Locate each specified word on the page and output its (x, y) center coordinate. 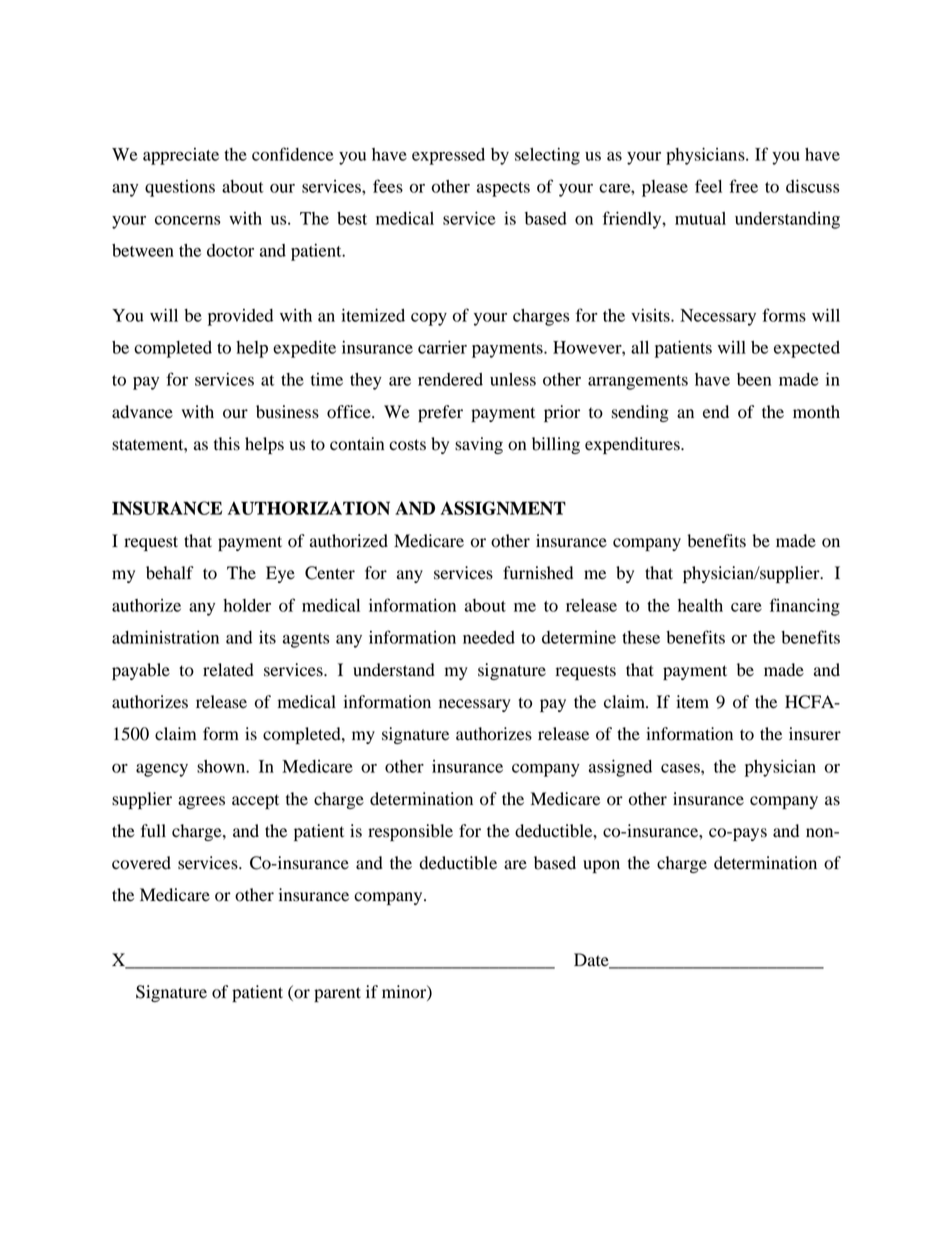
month (816, 412)
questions (180, 188)
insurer (815, 734)
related (228, 670)
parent (337, 994)
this (227, 444)
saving (479, 445)
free (743, 186)
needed (489, 637)
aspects (503, 189)
